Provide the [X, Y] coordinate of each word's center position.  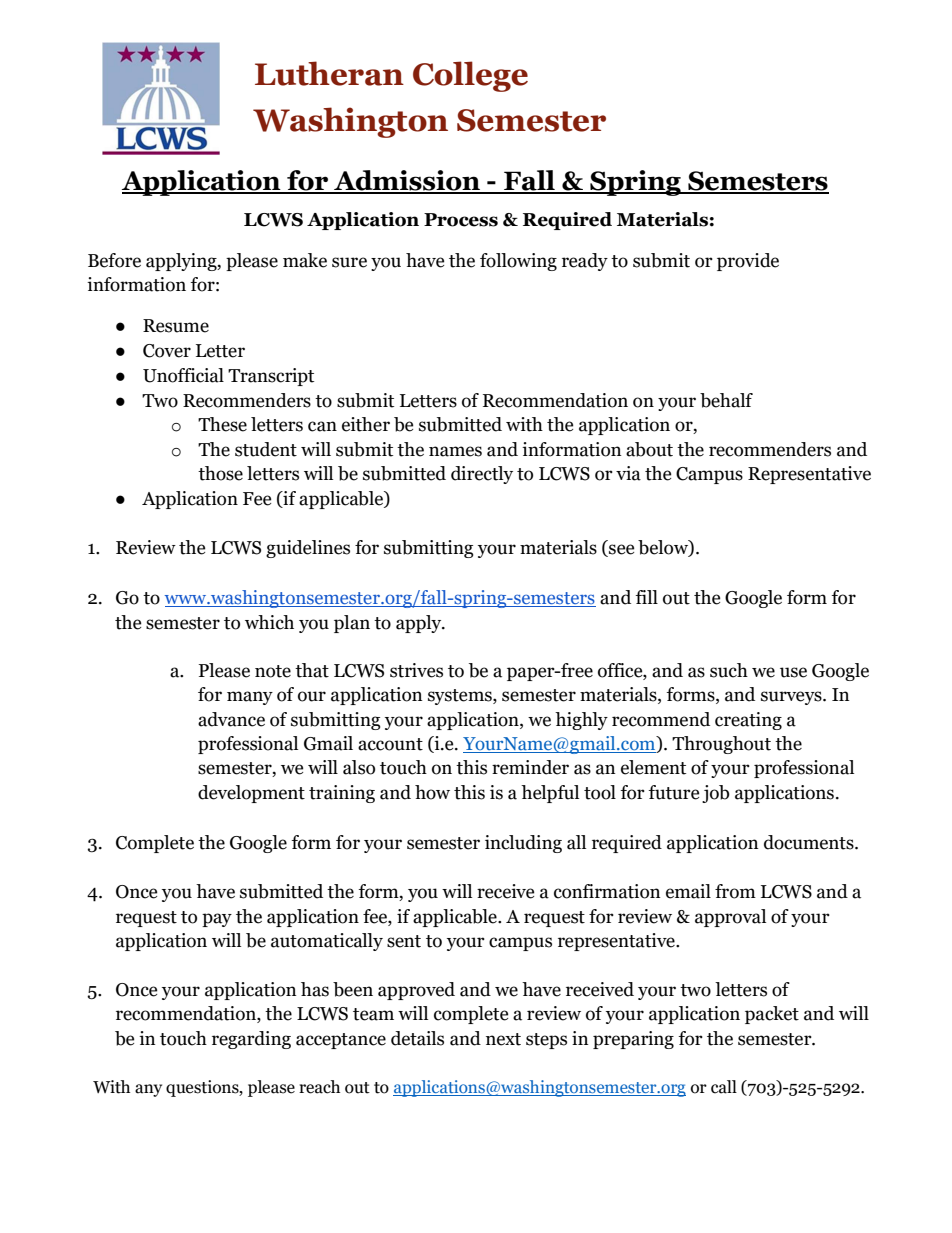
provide [748, 262]
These [222, 424]
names [455, 451]
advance [231, 719]
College [470, 76]
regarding [251, 1040]
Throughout [721, 745]
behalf [726, 400]
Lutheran [329, 73]
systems [461, 697]
